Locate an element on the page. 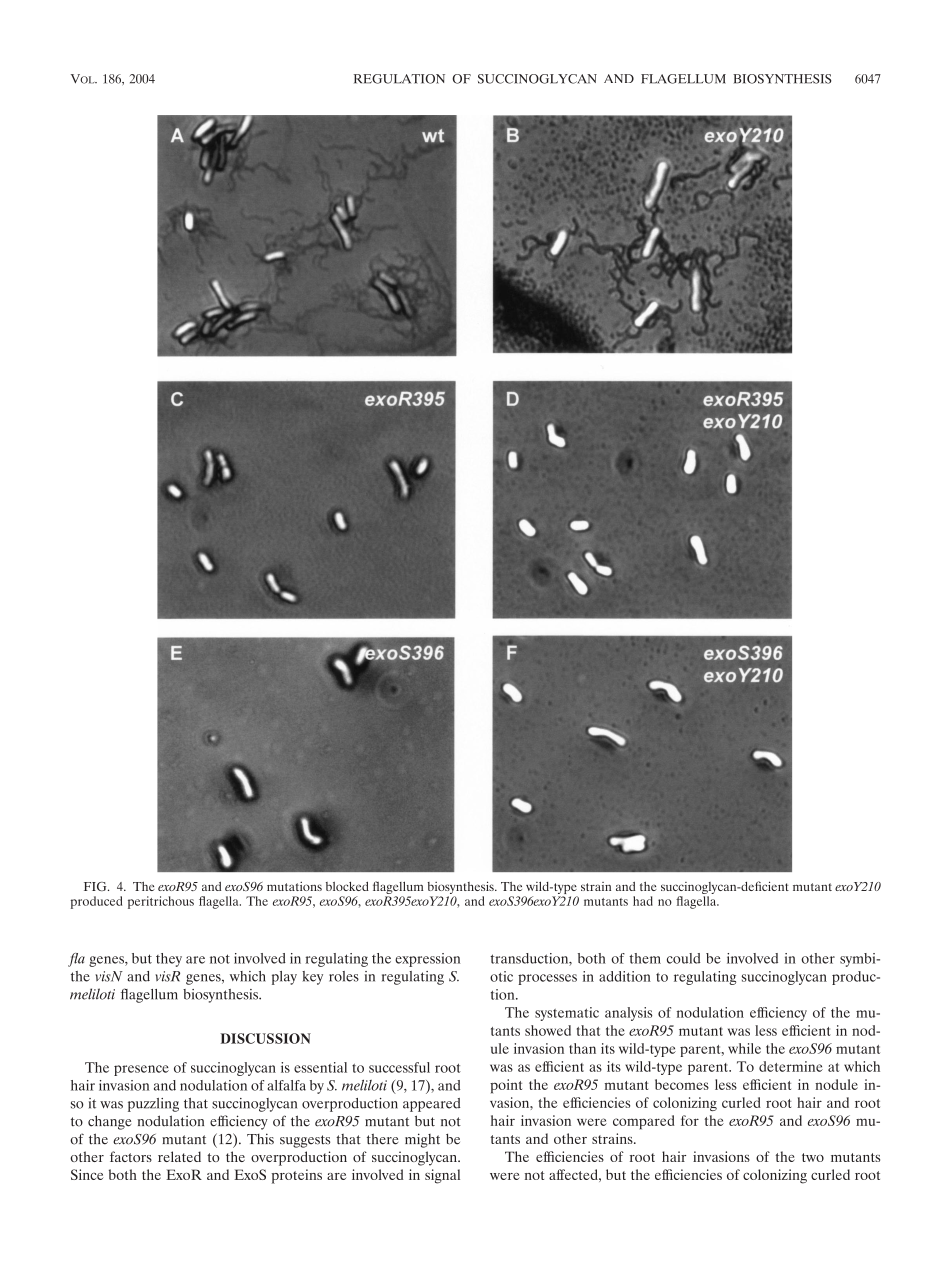 The image size is (952, 1275). analysis is located at coordinates (629, 1014).
